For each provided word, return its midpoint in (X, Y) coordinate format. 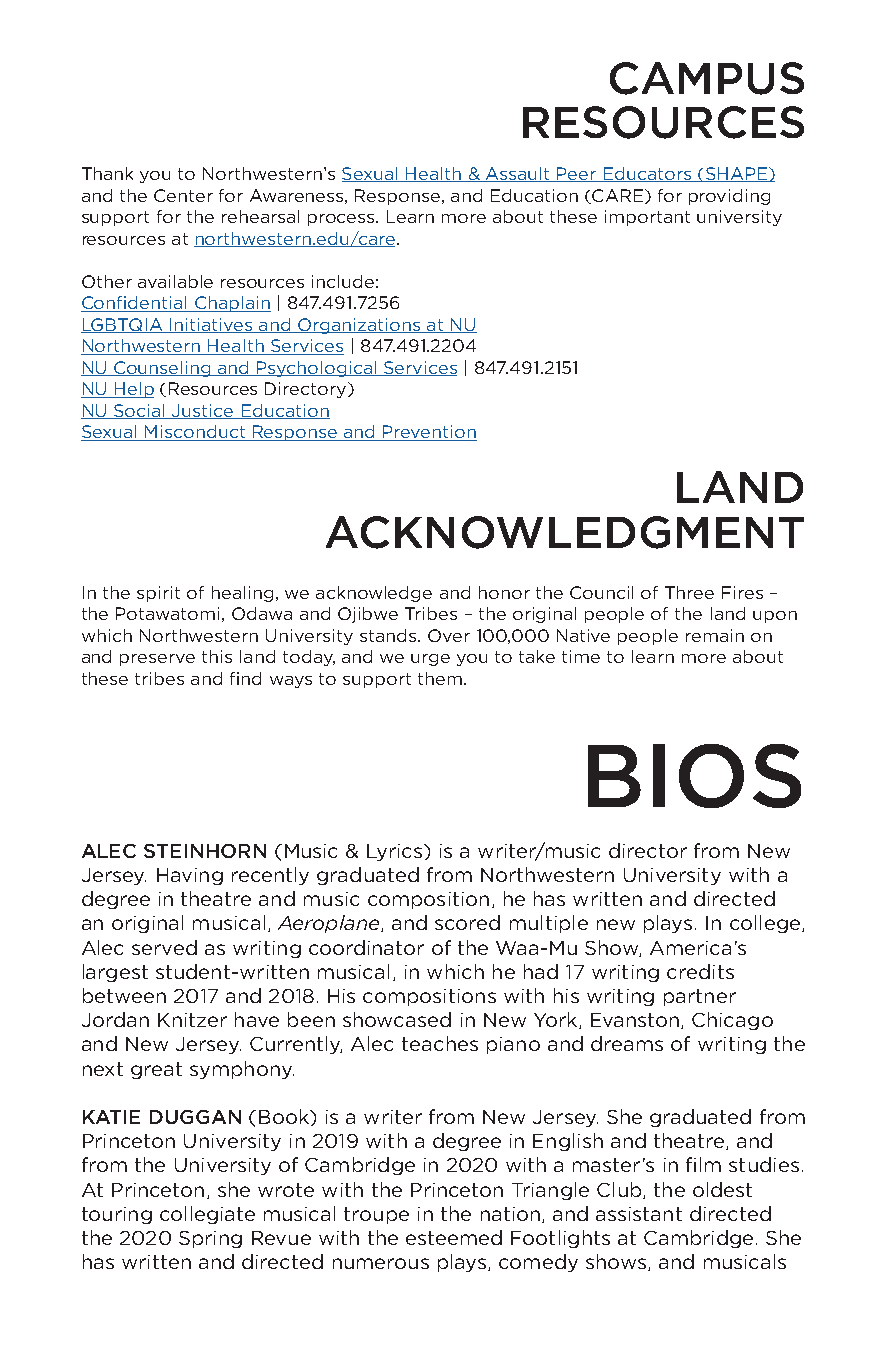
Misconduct (195, 433)
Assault (518, 174)
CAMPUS (707, 78)
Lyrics (396, 852)
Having (190, 876)
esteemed (454, 1237)
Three (689, 592)
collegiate (207, 1215)
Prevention (429, 433)
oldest (722, 1189)
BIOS (694, 776)
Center (183, 195)
